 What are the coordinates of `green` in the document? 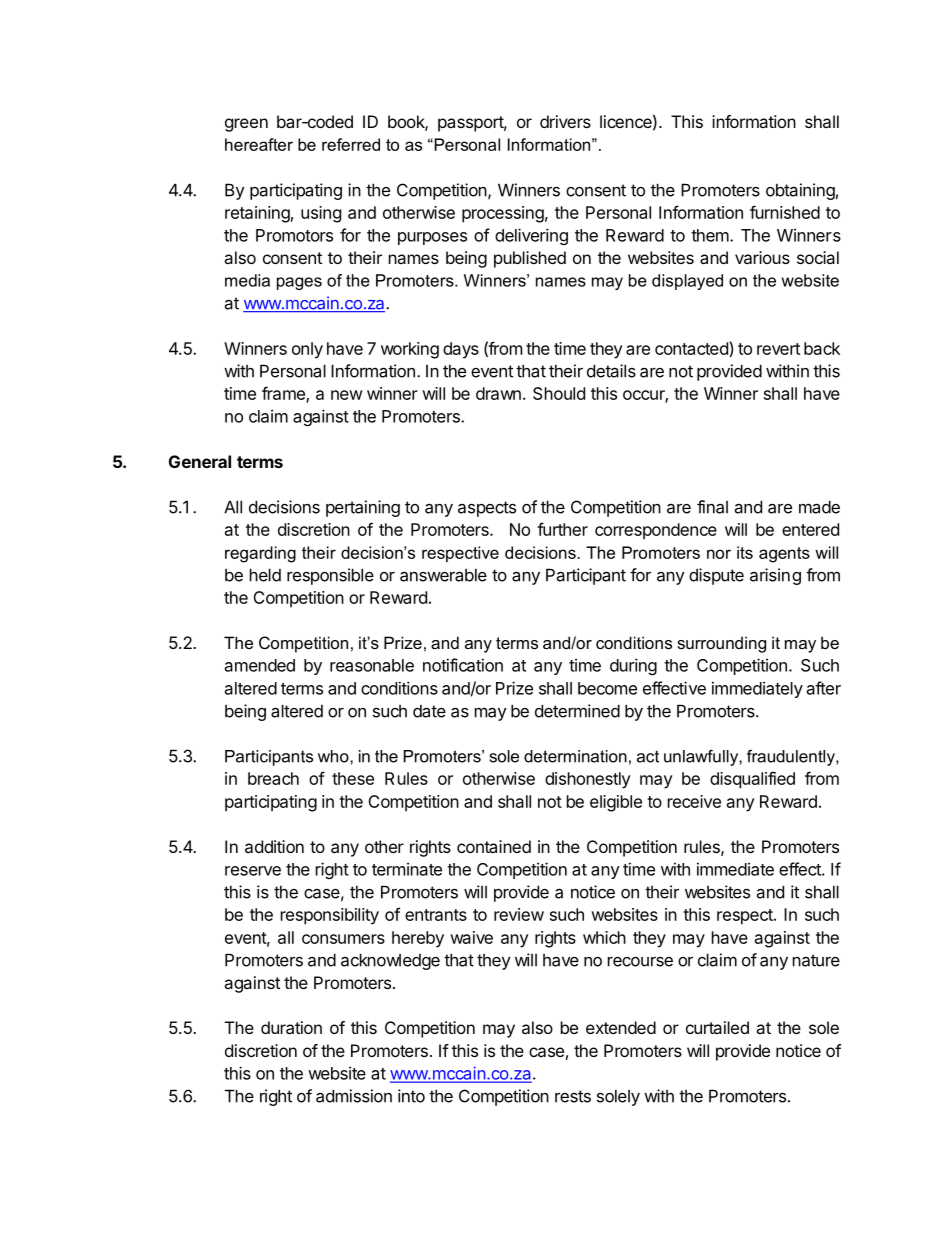 It's located at (246, 125).
